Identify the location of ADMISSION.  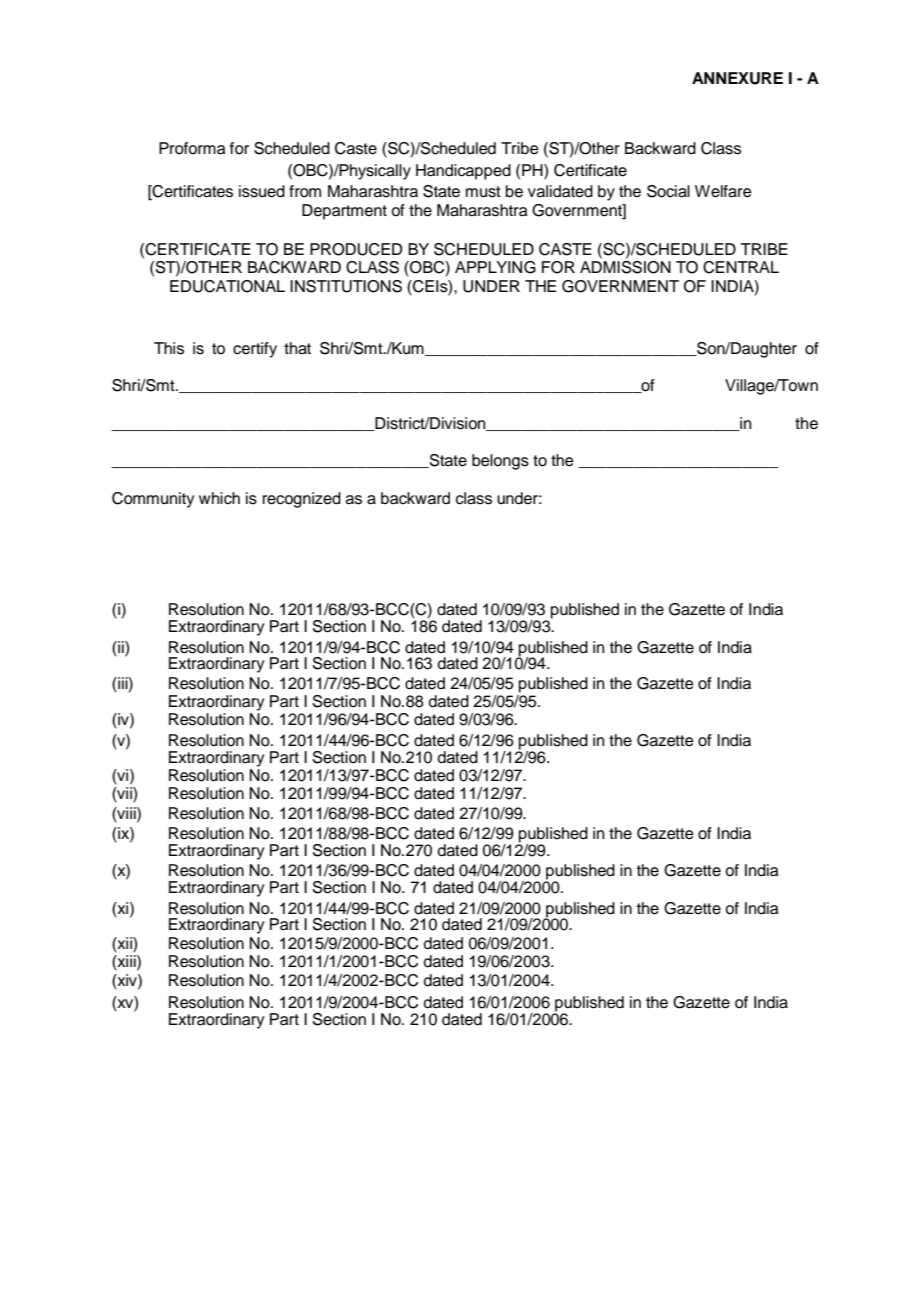
(625, 267).
